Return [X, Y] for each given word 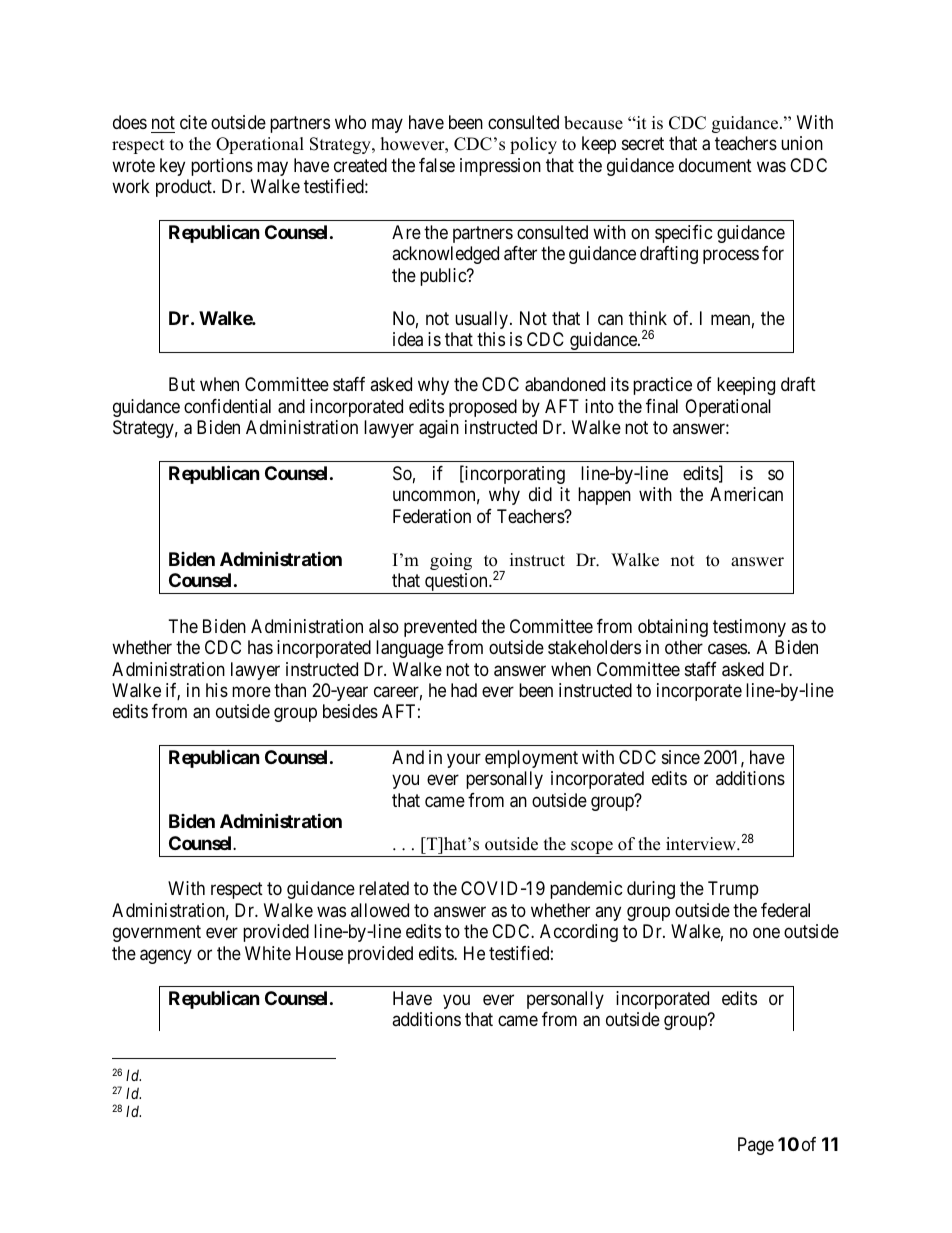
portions [222, 167]
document [715, 165]
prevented [440, 628]
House [319, 953]
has [260, 647]
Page [756, 1146]
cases [727, 649]
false [437, 165]
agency [166, 956]
